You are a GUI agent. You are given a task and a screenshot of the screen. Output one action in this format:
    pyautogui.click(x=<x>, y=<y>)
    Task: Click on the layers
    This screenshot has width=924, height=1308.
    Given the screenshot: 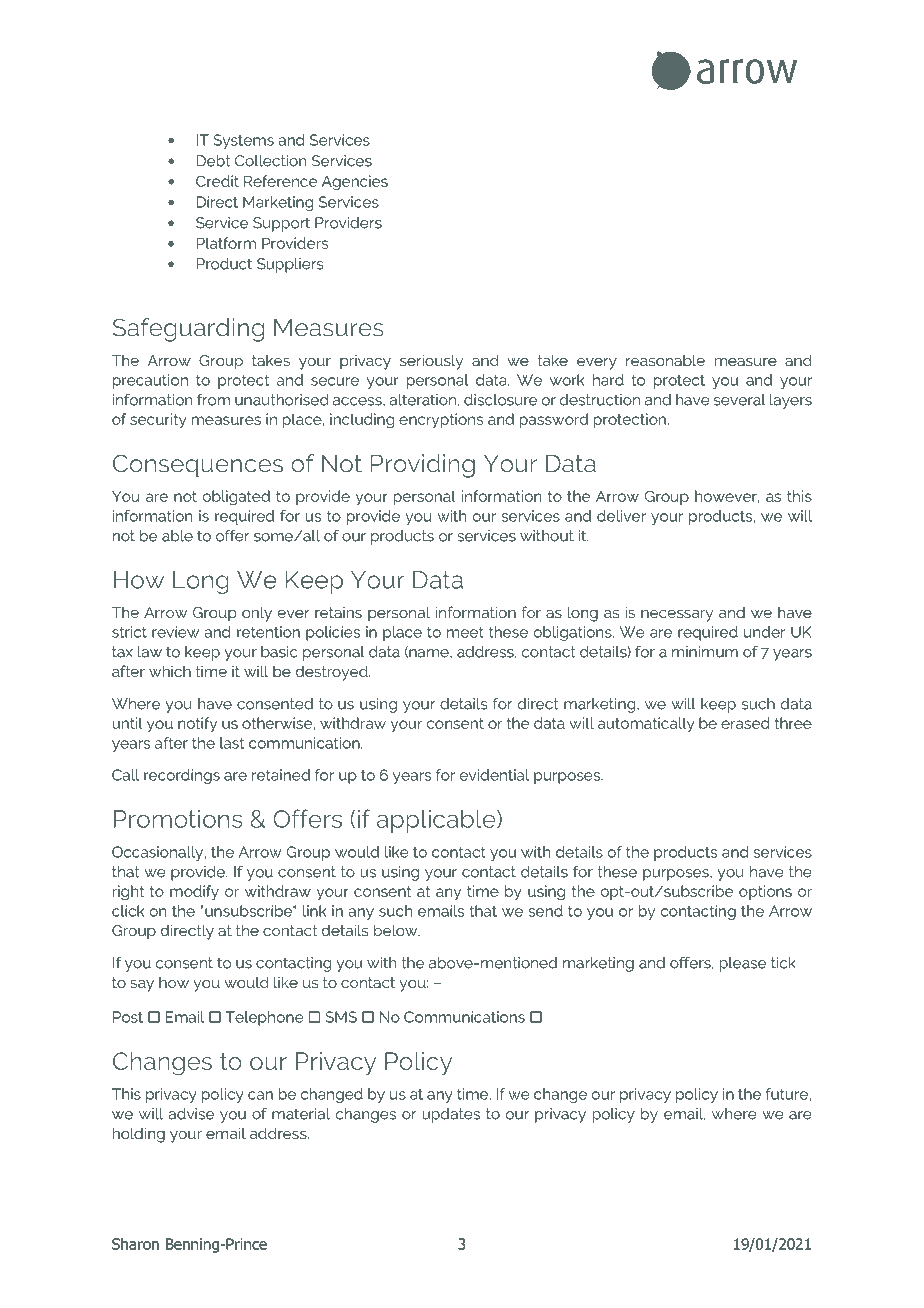 What is the action you would take?
    pyautogui.click(x=791, y=401)
